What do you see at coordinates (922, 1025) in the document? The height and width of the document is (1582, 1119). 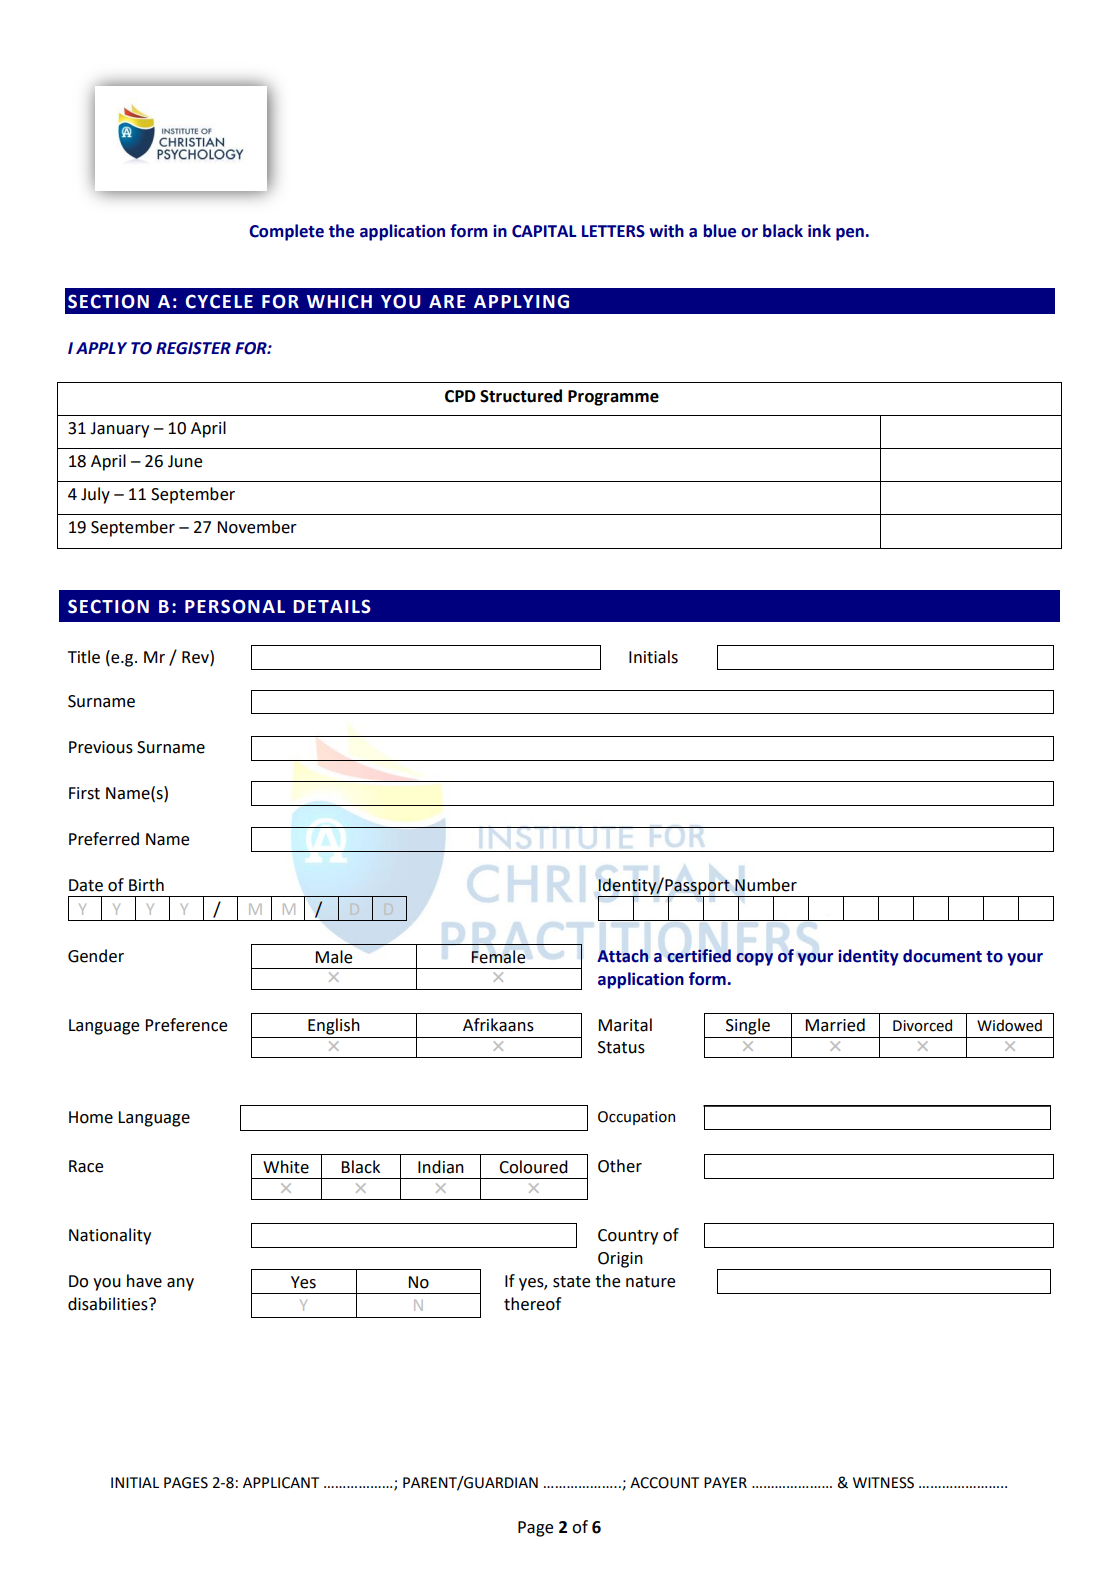 I see `Divorced` at bounding box center [922, 1025].
